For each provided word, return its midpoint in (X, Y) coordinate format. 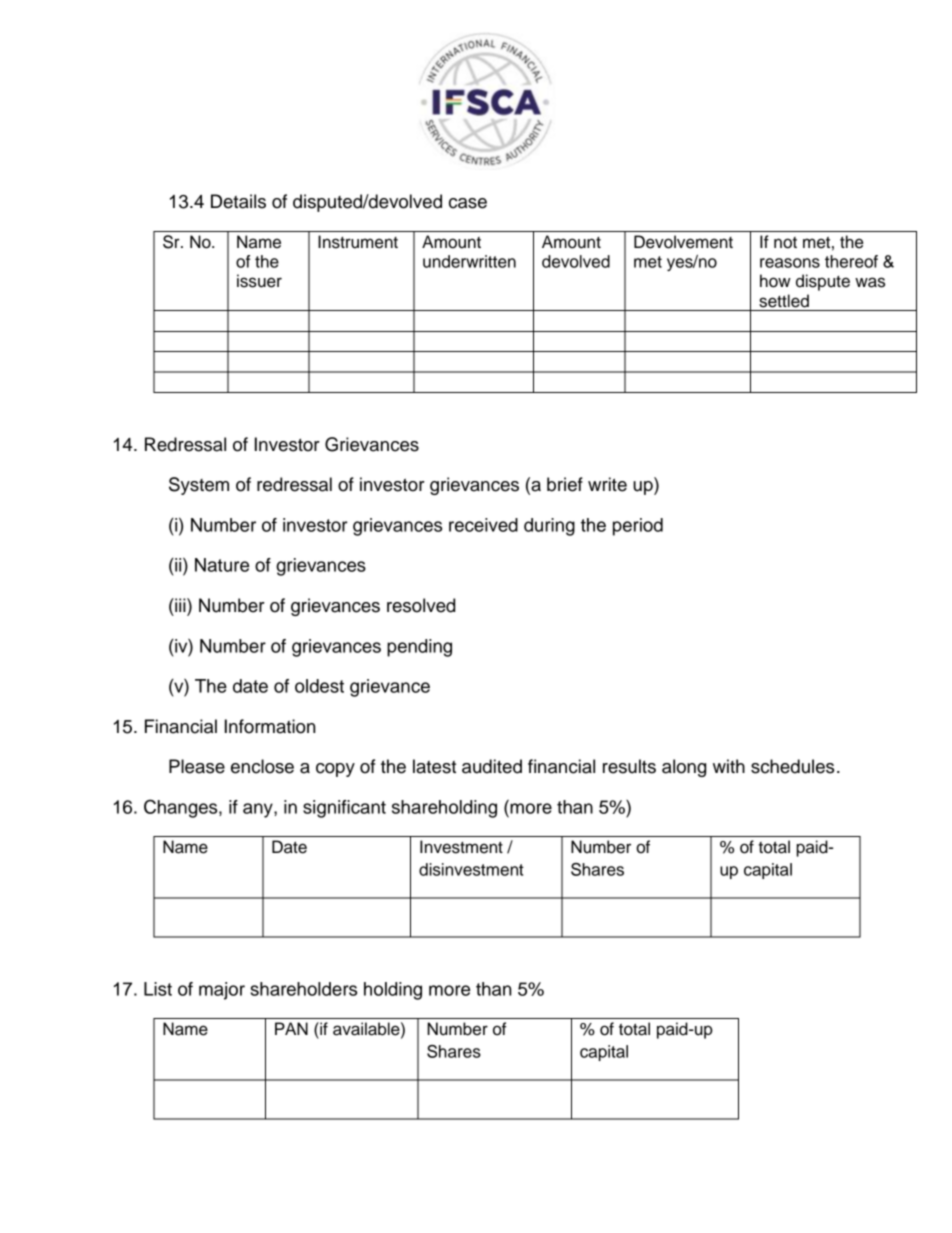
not (785, 243)
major (222, 991)
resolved (421, 605)
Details (238, 201)
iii (180, 605)
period (638, 527)
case (468, 203)
